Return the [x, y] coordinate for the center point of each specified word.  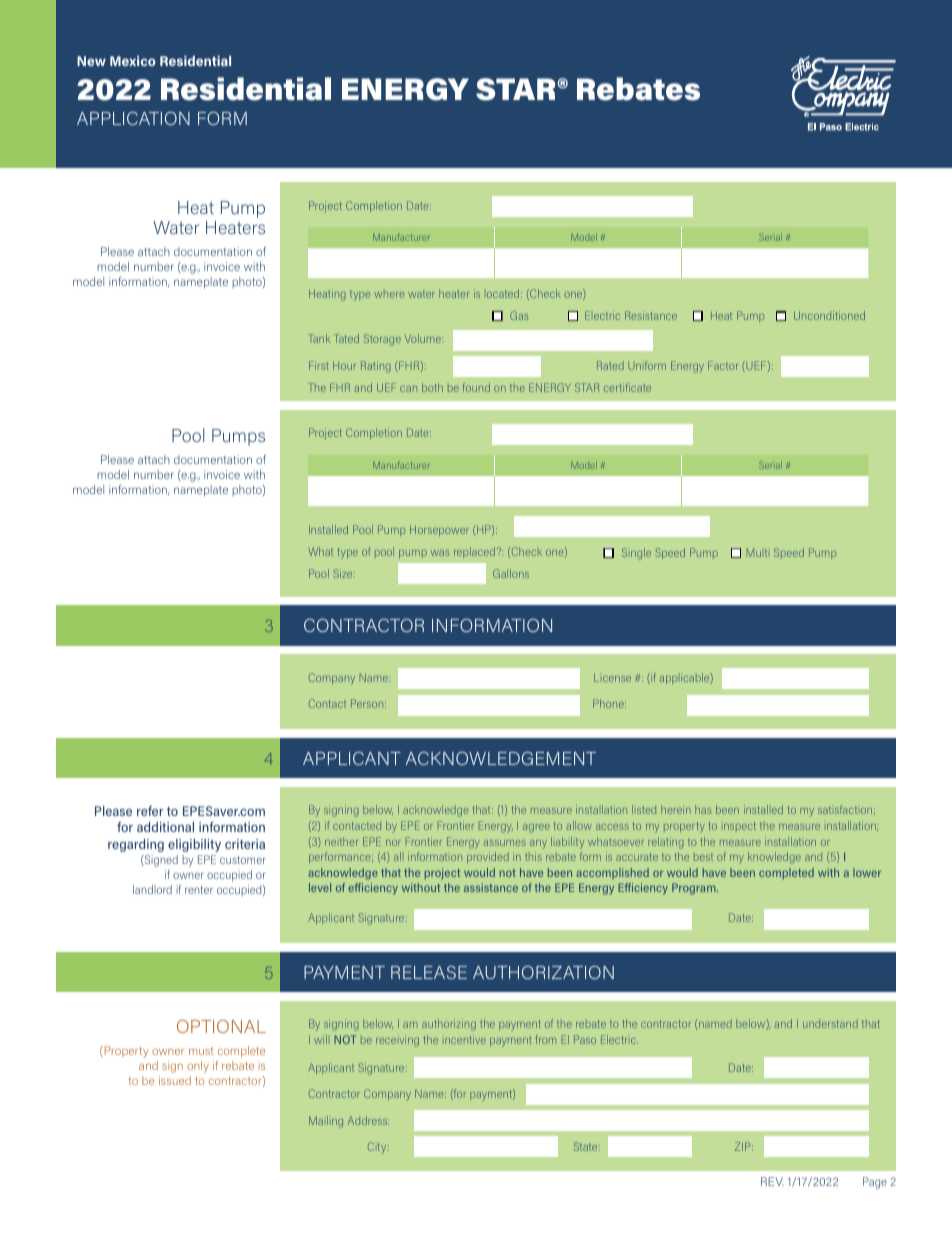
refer [150, 811]
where [389, 295]
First [318, 365]
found [476, 387]
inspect [740, 826]
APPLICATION [133, 118]
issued [175, 1080]
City [378, 1148]
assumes [504, 843]
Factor [723, 365]
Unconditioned [829, 315]
